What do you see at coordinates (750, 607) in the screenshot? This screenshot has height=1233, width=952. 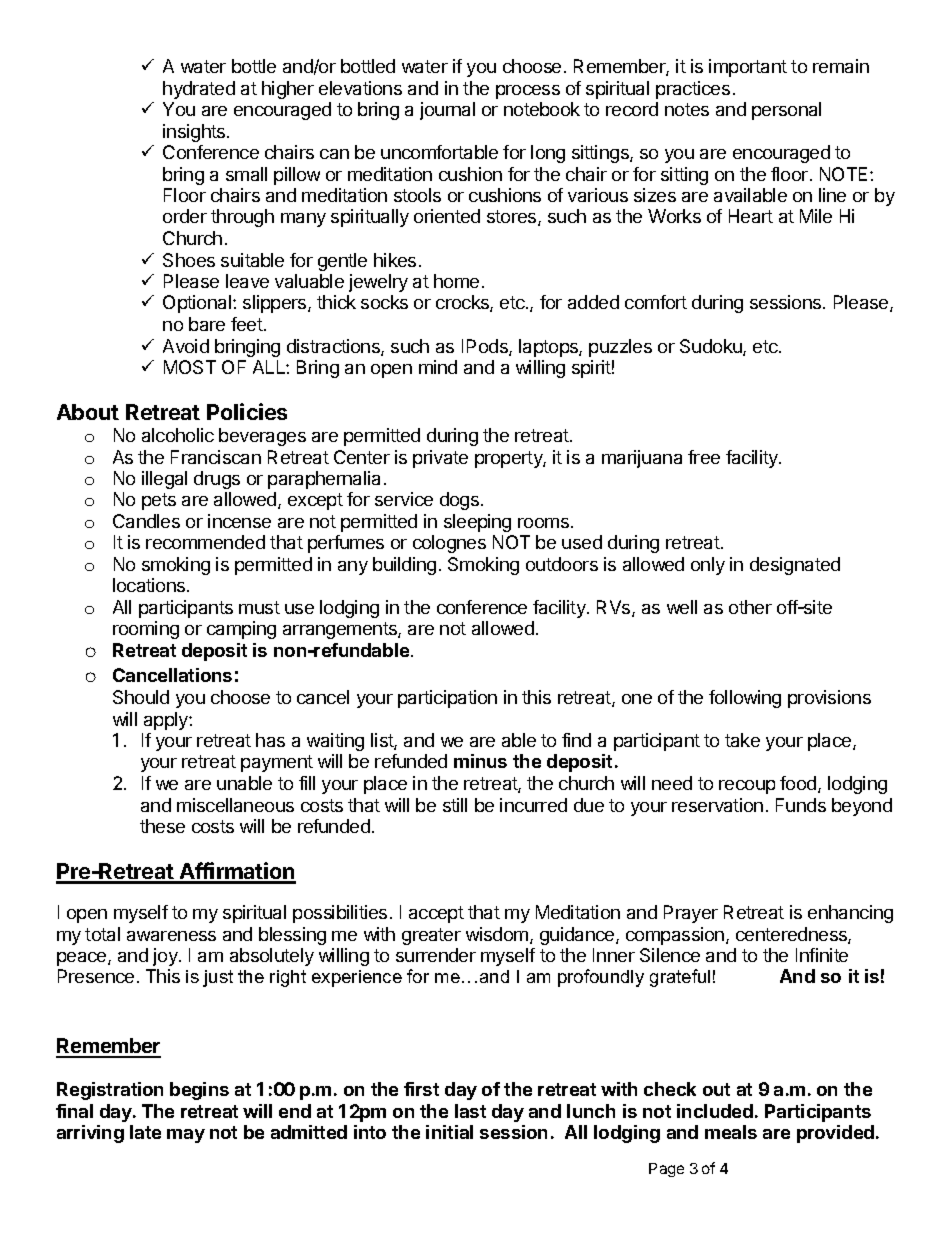 I see `other` at bounding box center [750, 607].
